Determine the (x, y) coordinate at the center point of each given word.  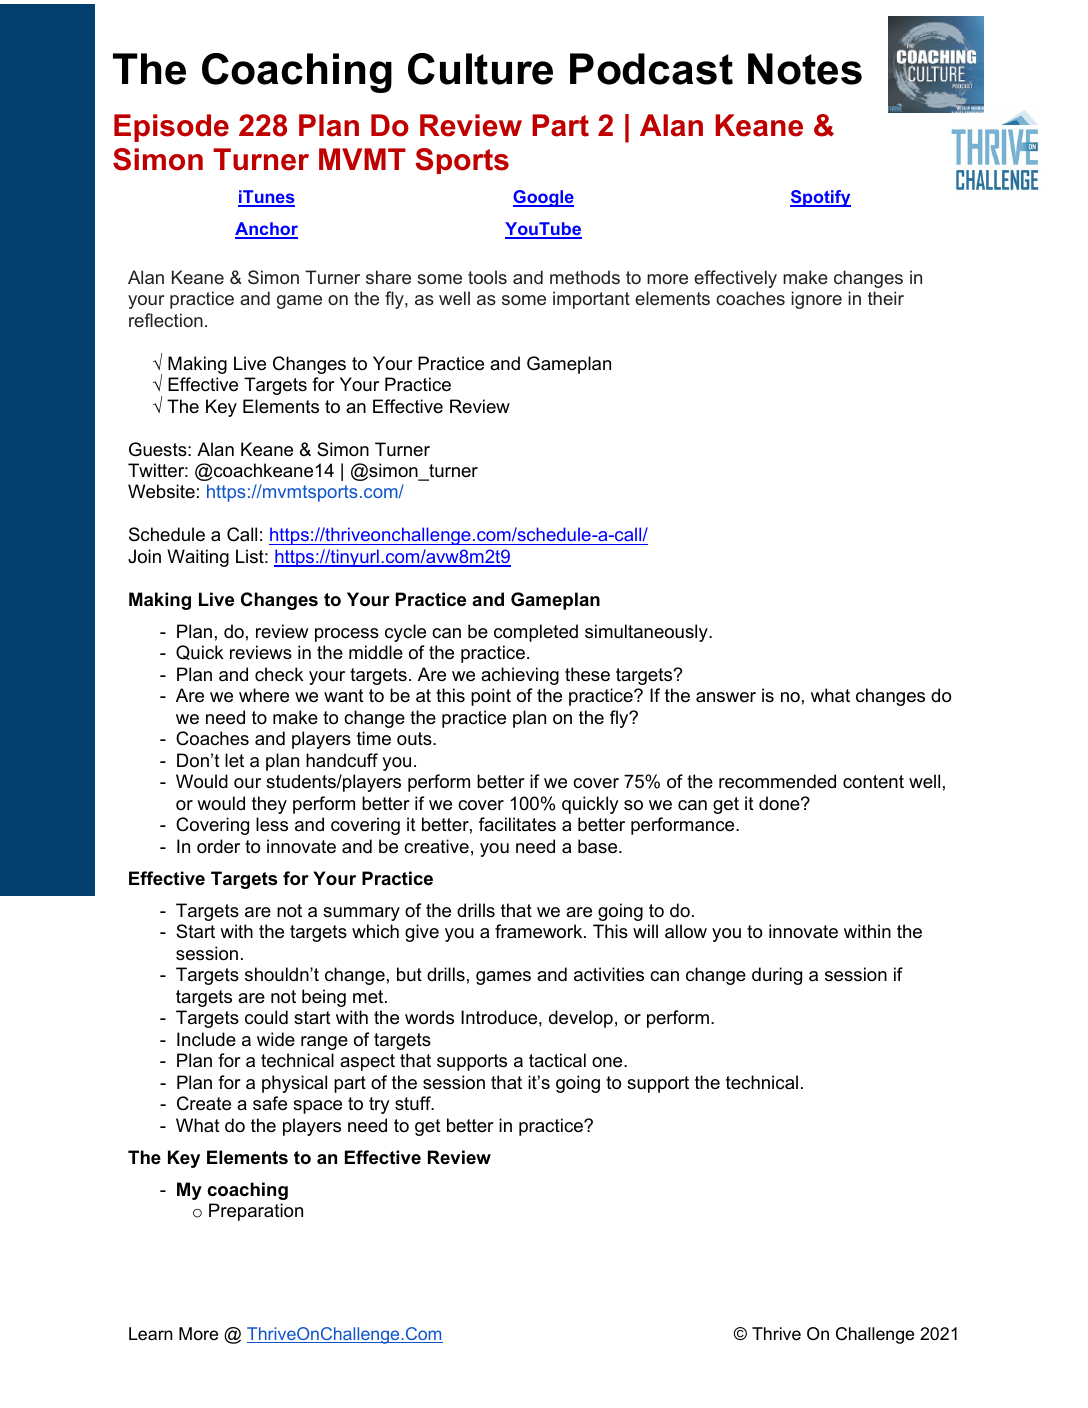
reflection (166, 320)
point (491, 697)
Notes (805, 69)
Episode (171, 128)
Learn (150, 1333)
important (591, 300)
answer (726, 697)
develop (581, 1019)
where (264, 695)
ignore (816, 300)
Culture (480, 69)
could (266, 1017)
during (777, 976)
